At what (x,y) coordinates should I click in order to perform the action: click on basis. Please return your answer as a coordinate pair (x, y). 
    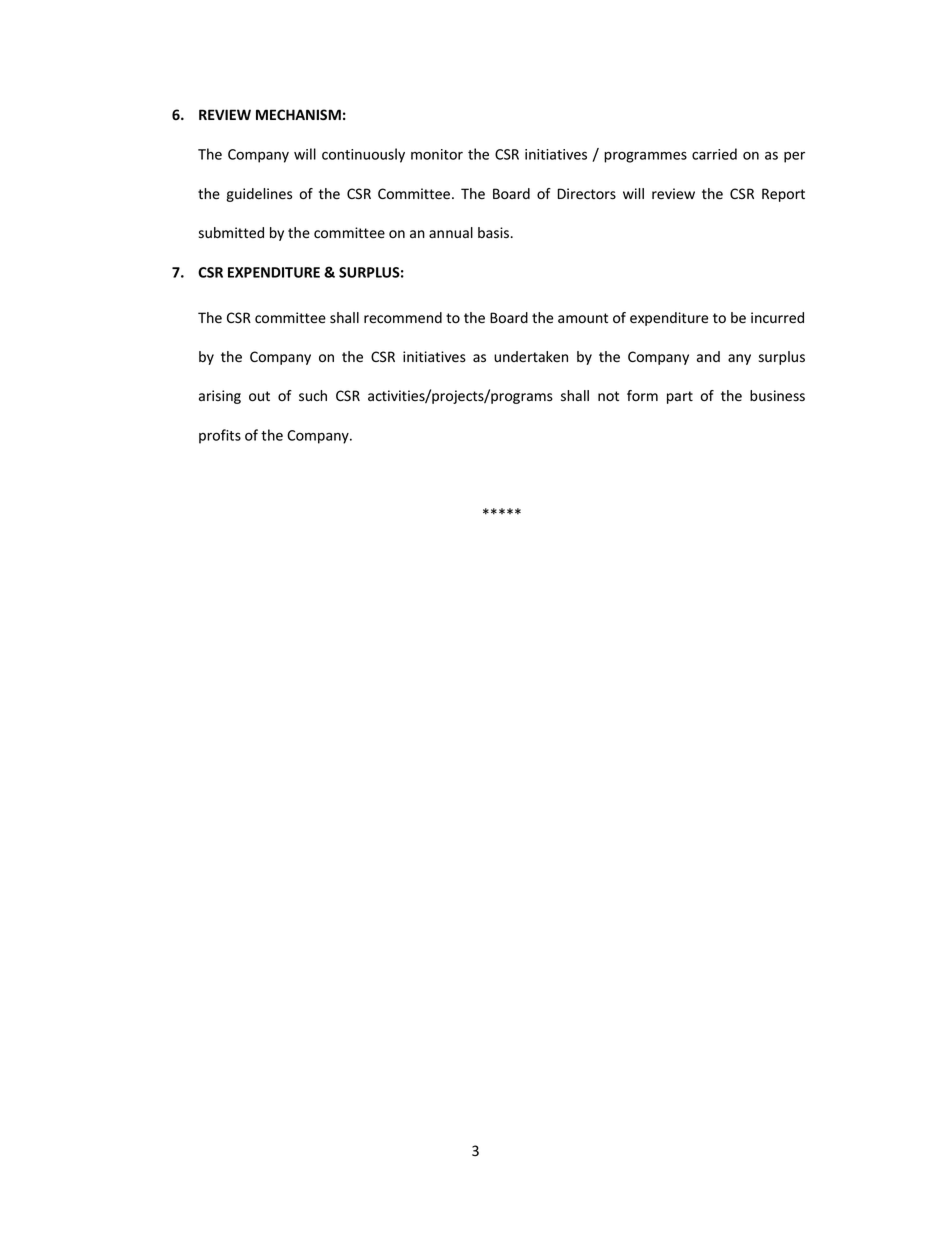
    Looking at the image, I should click on (493, 232).
